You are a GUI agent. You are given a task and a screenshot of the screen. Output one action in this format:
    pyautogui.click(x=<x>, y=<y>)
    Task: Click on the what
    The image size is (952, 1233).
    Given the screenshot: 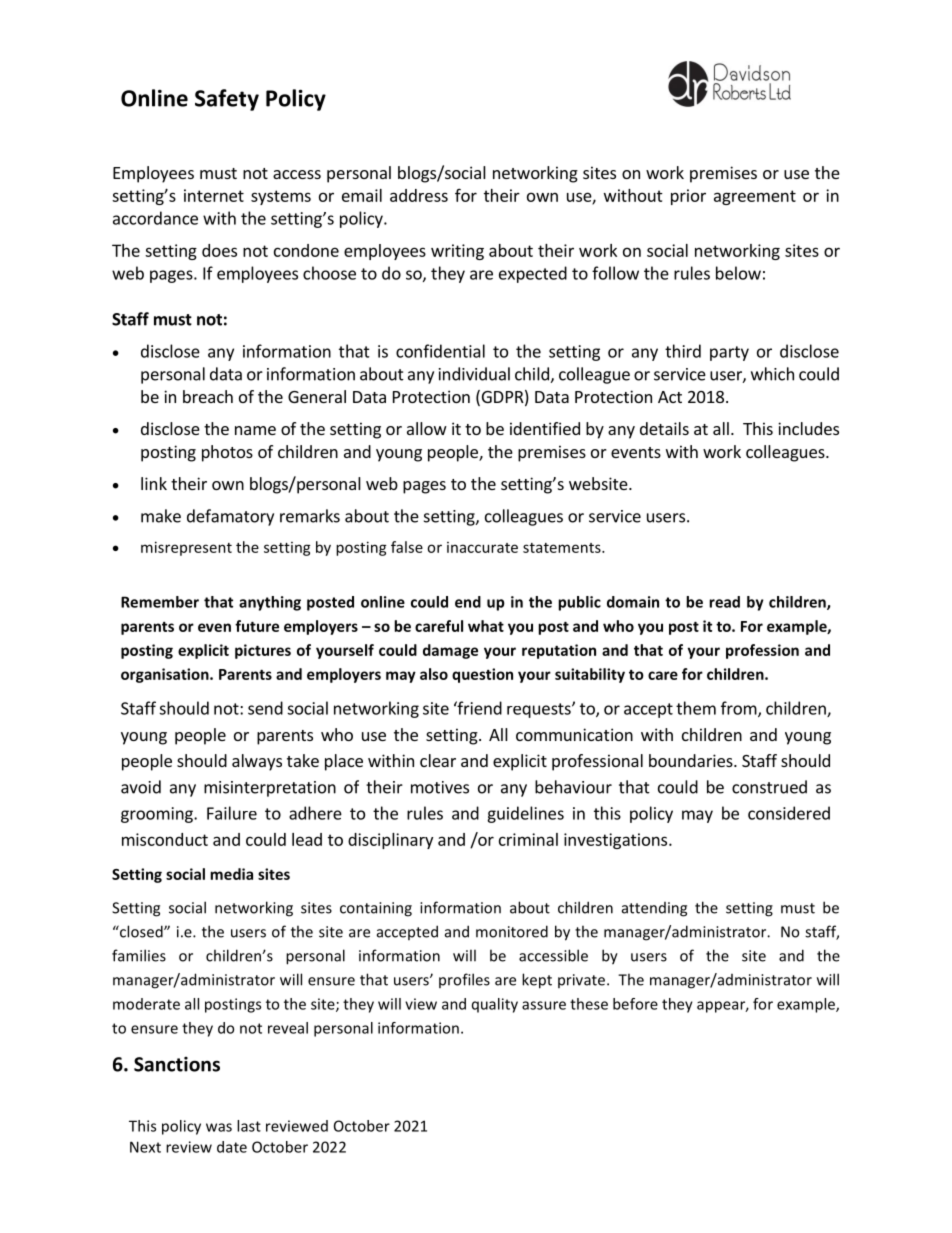 What is the action you would take?
    pyautogui.click(x=486, y=626)
